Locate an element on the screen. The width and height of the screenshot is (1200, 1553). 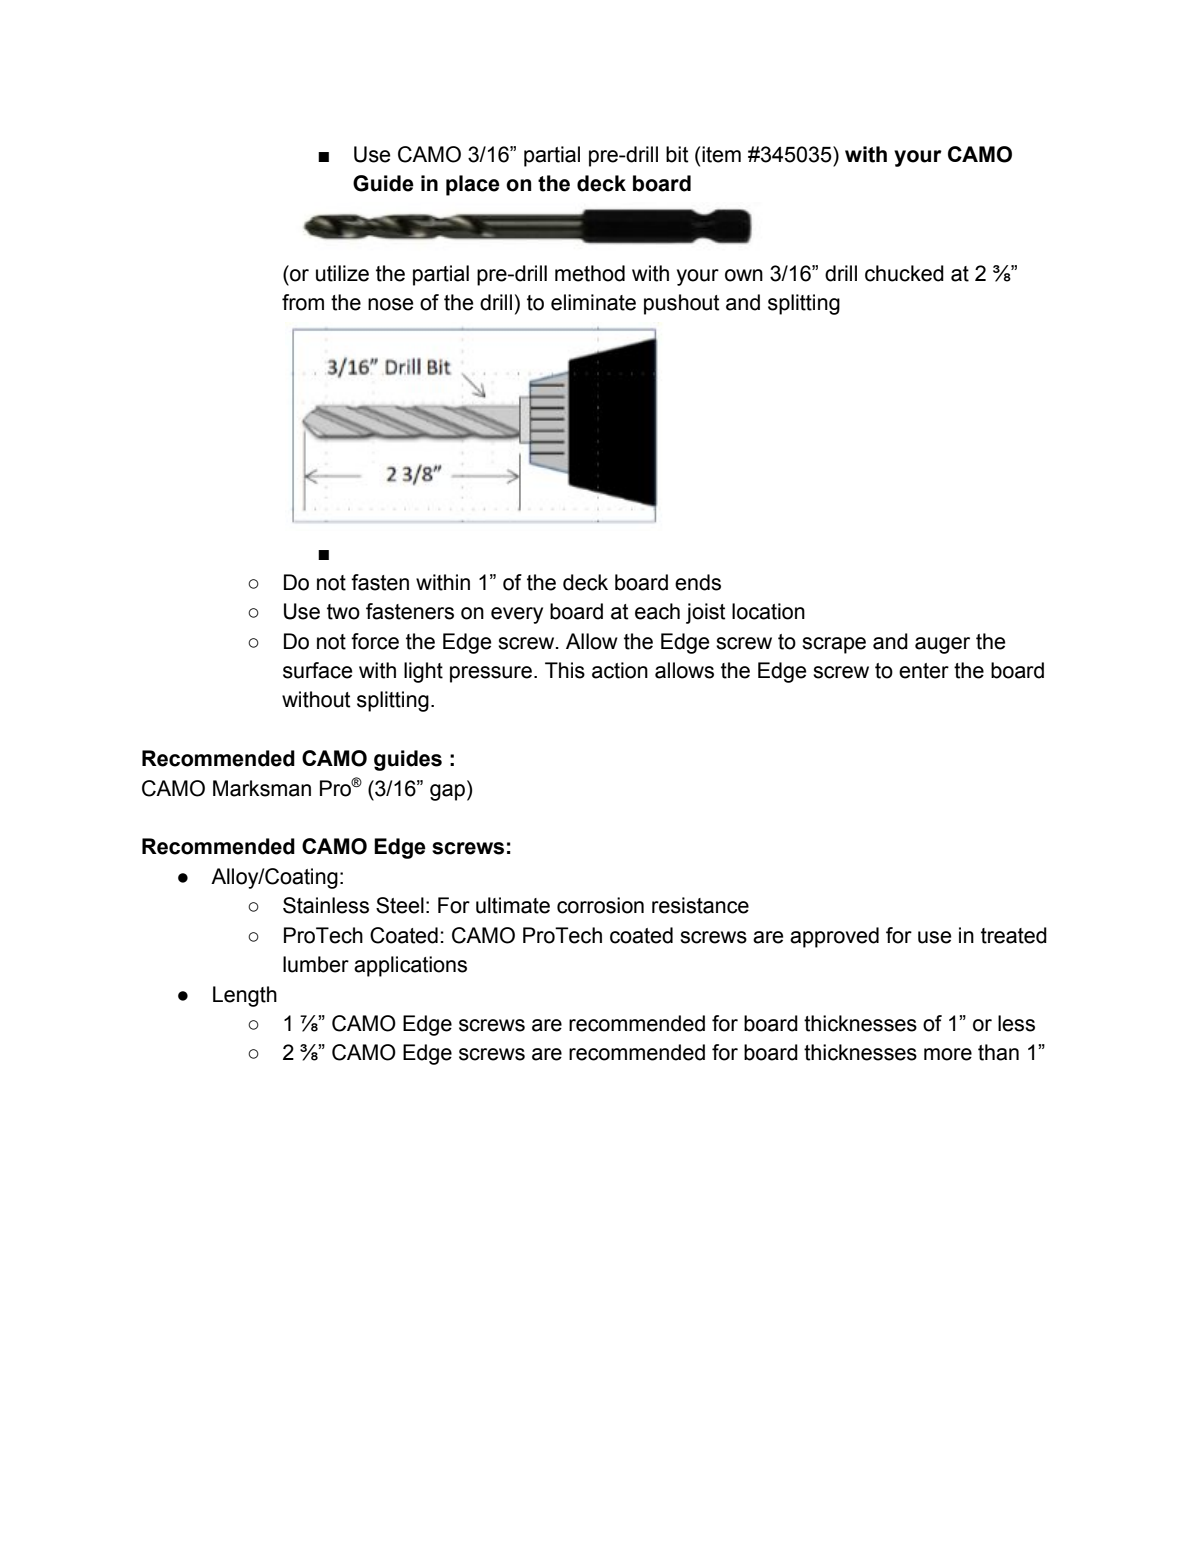
eliminate is located at coordinates (593, 302).
